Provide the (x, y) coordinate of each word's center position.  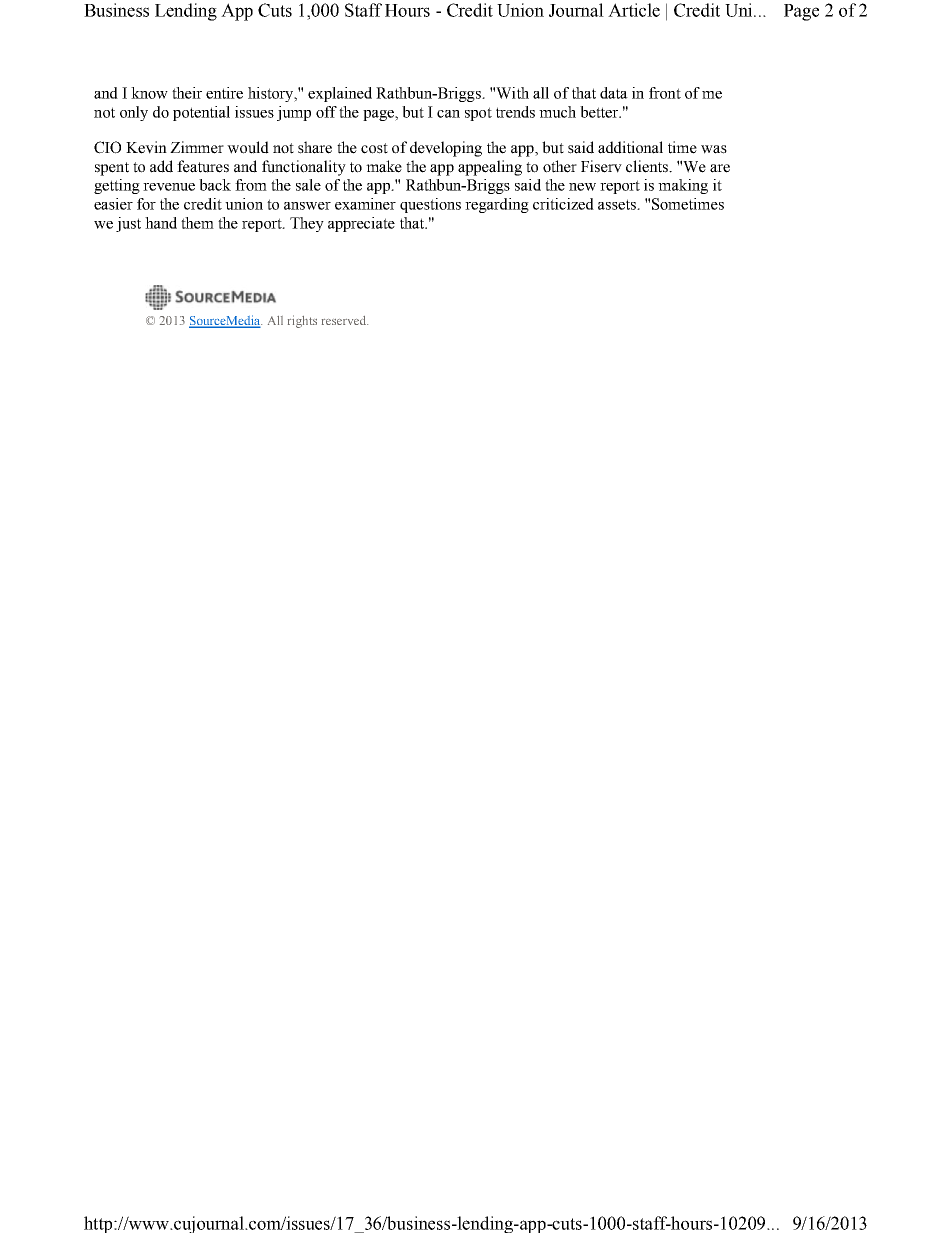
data (614, 93)
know (149, 93)
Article (634, 10)
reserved (345, 320)
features (203, 166)
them (197, 223)
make (384, 166)
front (665, 93)
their (187, 93)
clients (648, 166)
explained (340, 94)
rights (302, 321)
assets (618, 204)
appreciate (361, 224)
